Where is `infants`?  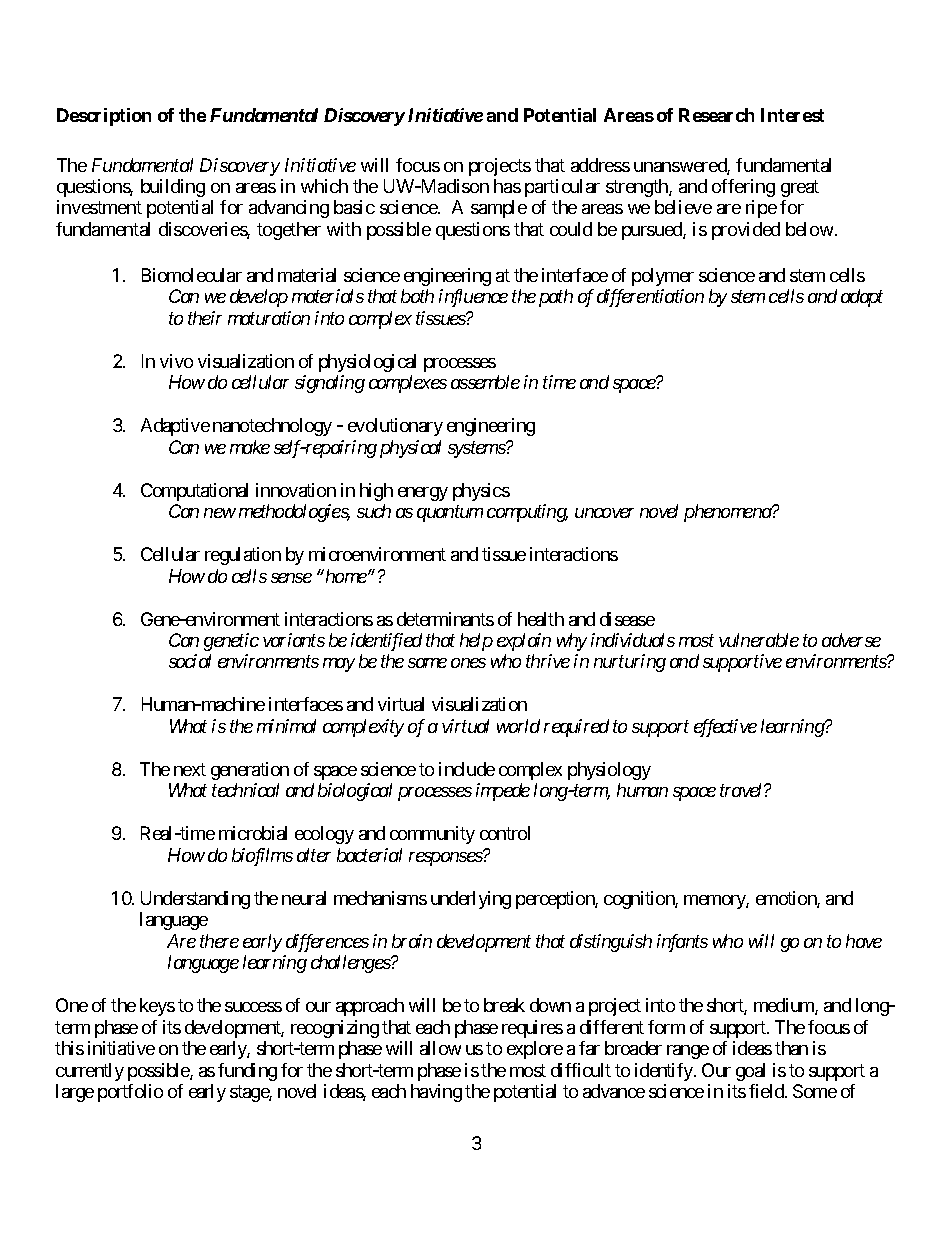
infants is located at coordinates (682, 943).
